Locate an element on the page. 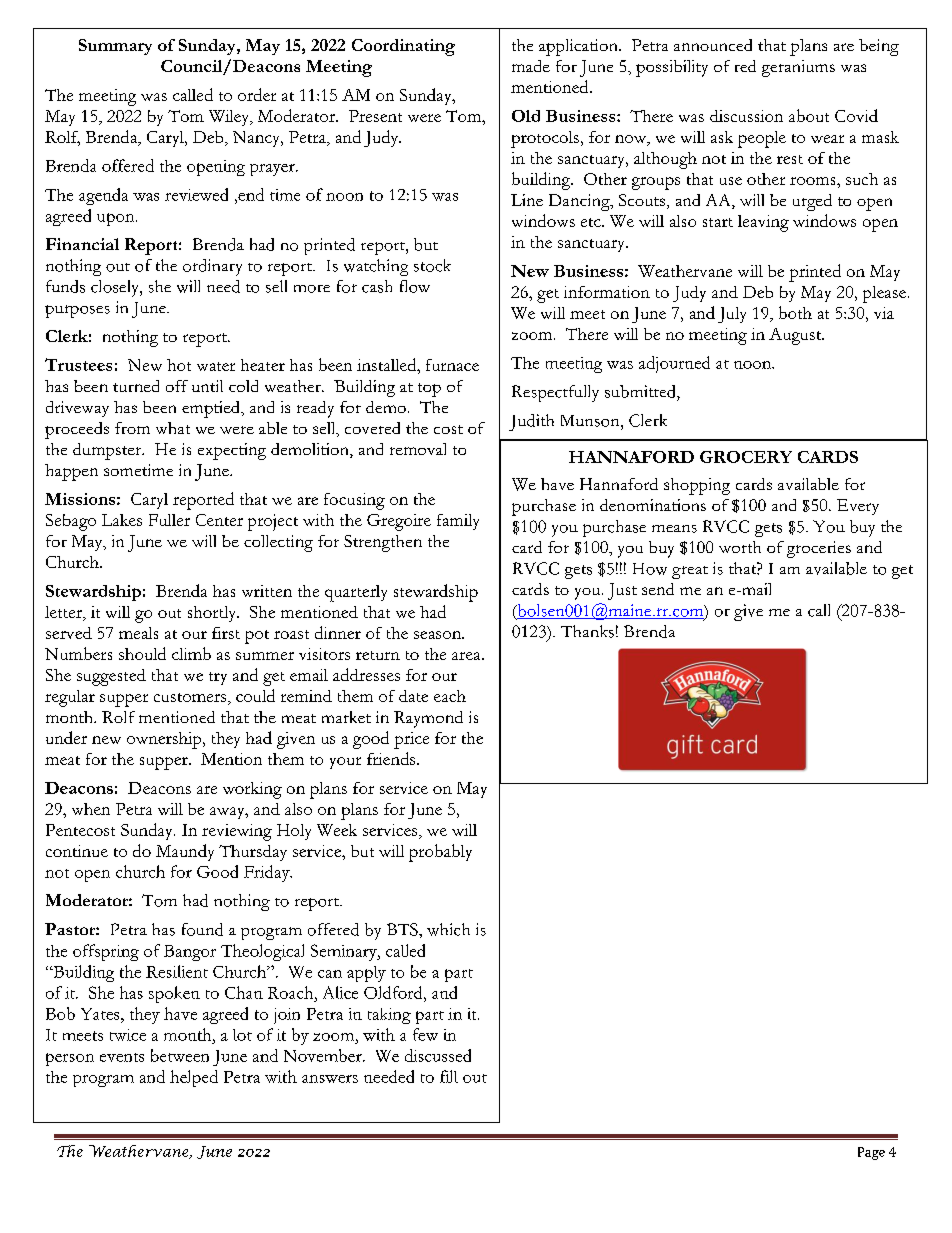  Summary is located at coordinates (115, 47).
